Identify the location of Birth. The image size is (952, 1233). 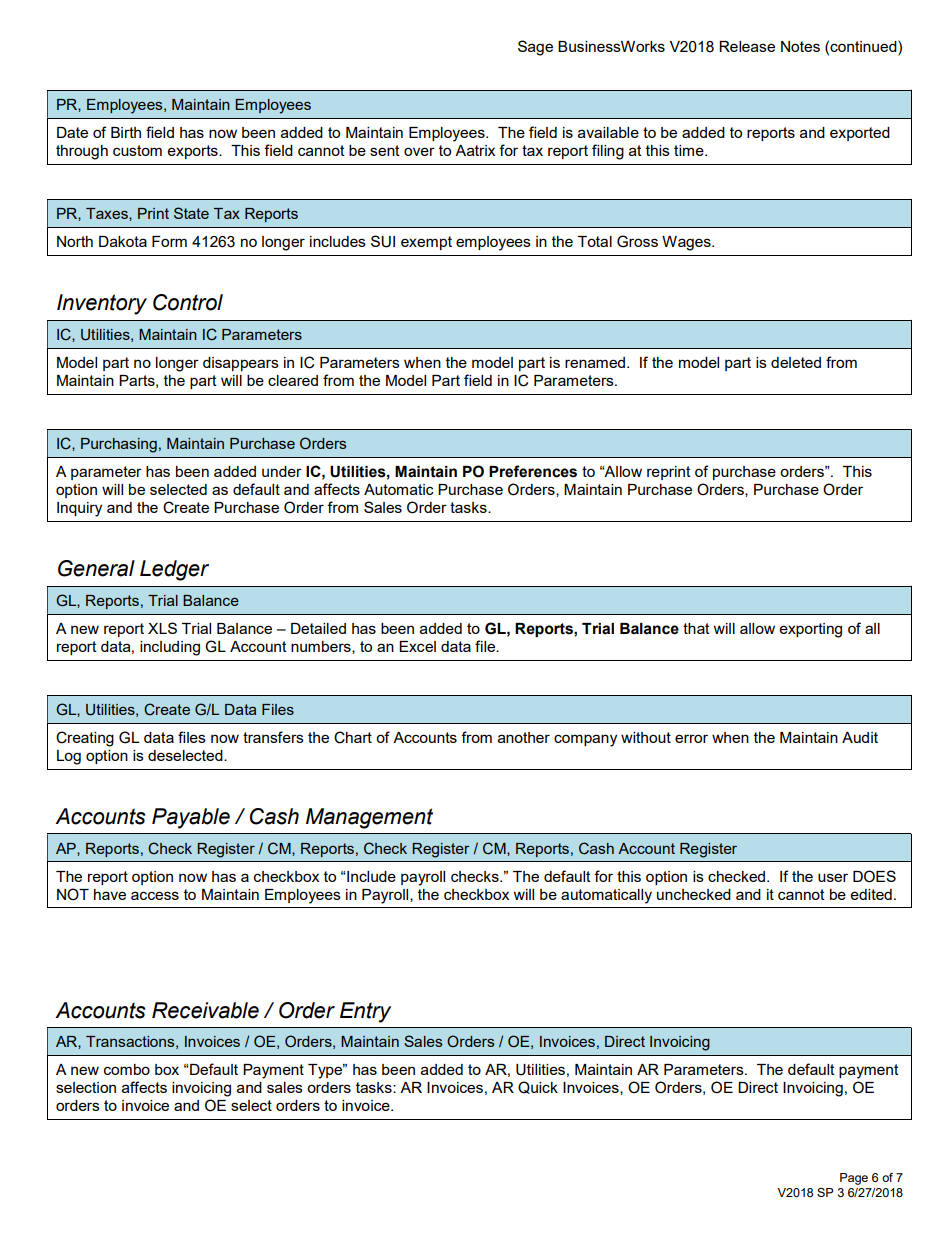
(126, 132).
